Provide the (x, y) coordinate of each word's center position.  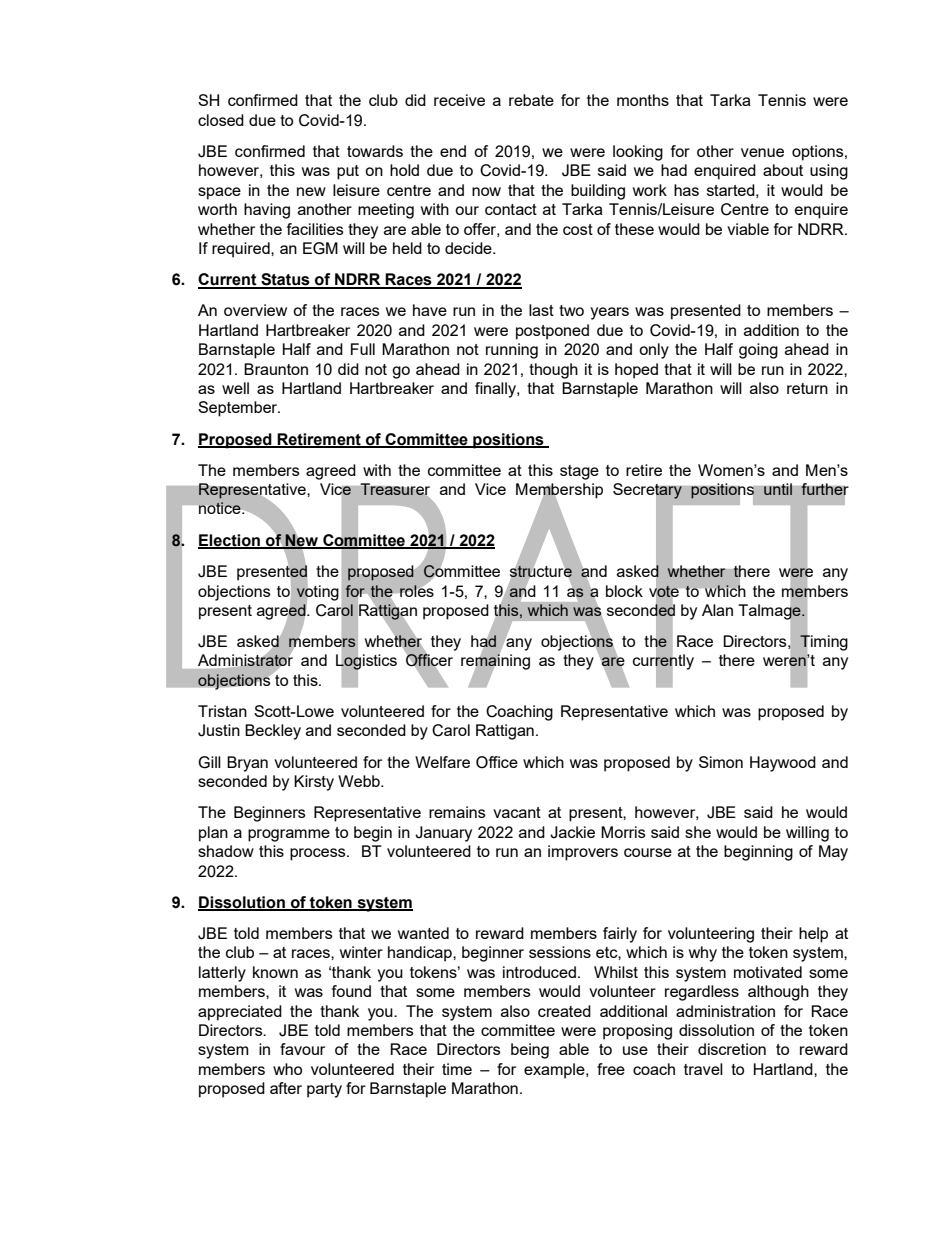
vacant (517, 812)
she (698, 832)
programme (289, 835)
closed (221, 120)
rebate (531, 100)
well (235, 388)
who (287, 1069)
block (624, 591)
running (512, 351)
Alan (717, 610)
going (758, 351)
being (530, 1051)
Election (230, 541)
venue (762, 152)
